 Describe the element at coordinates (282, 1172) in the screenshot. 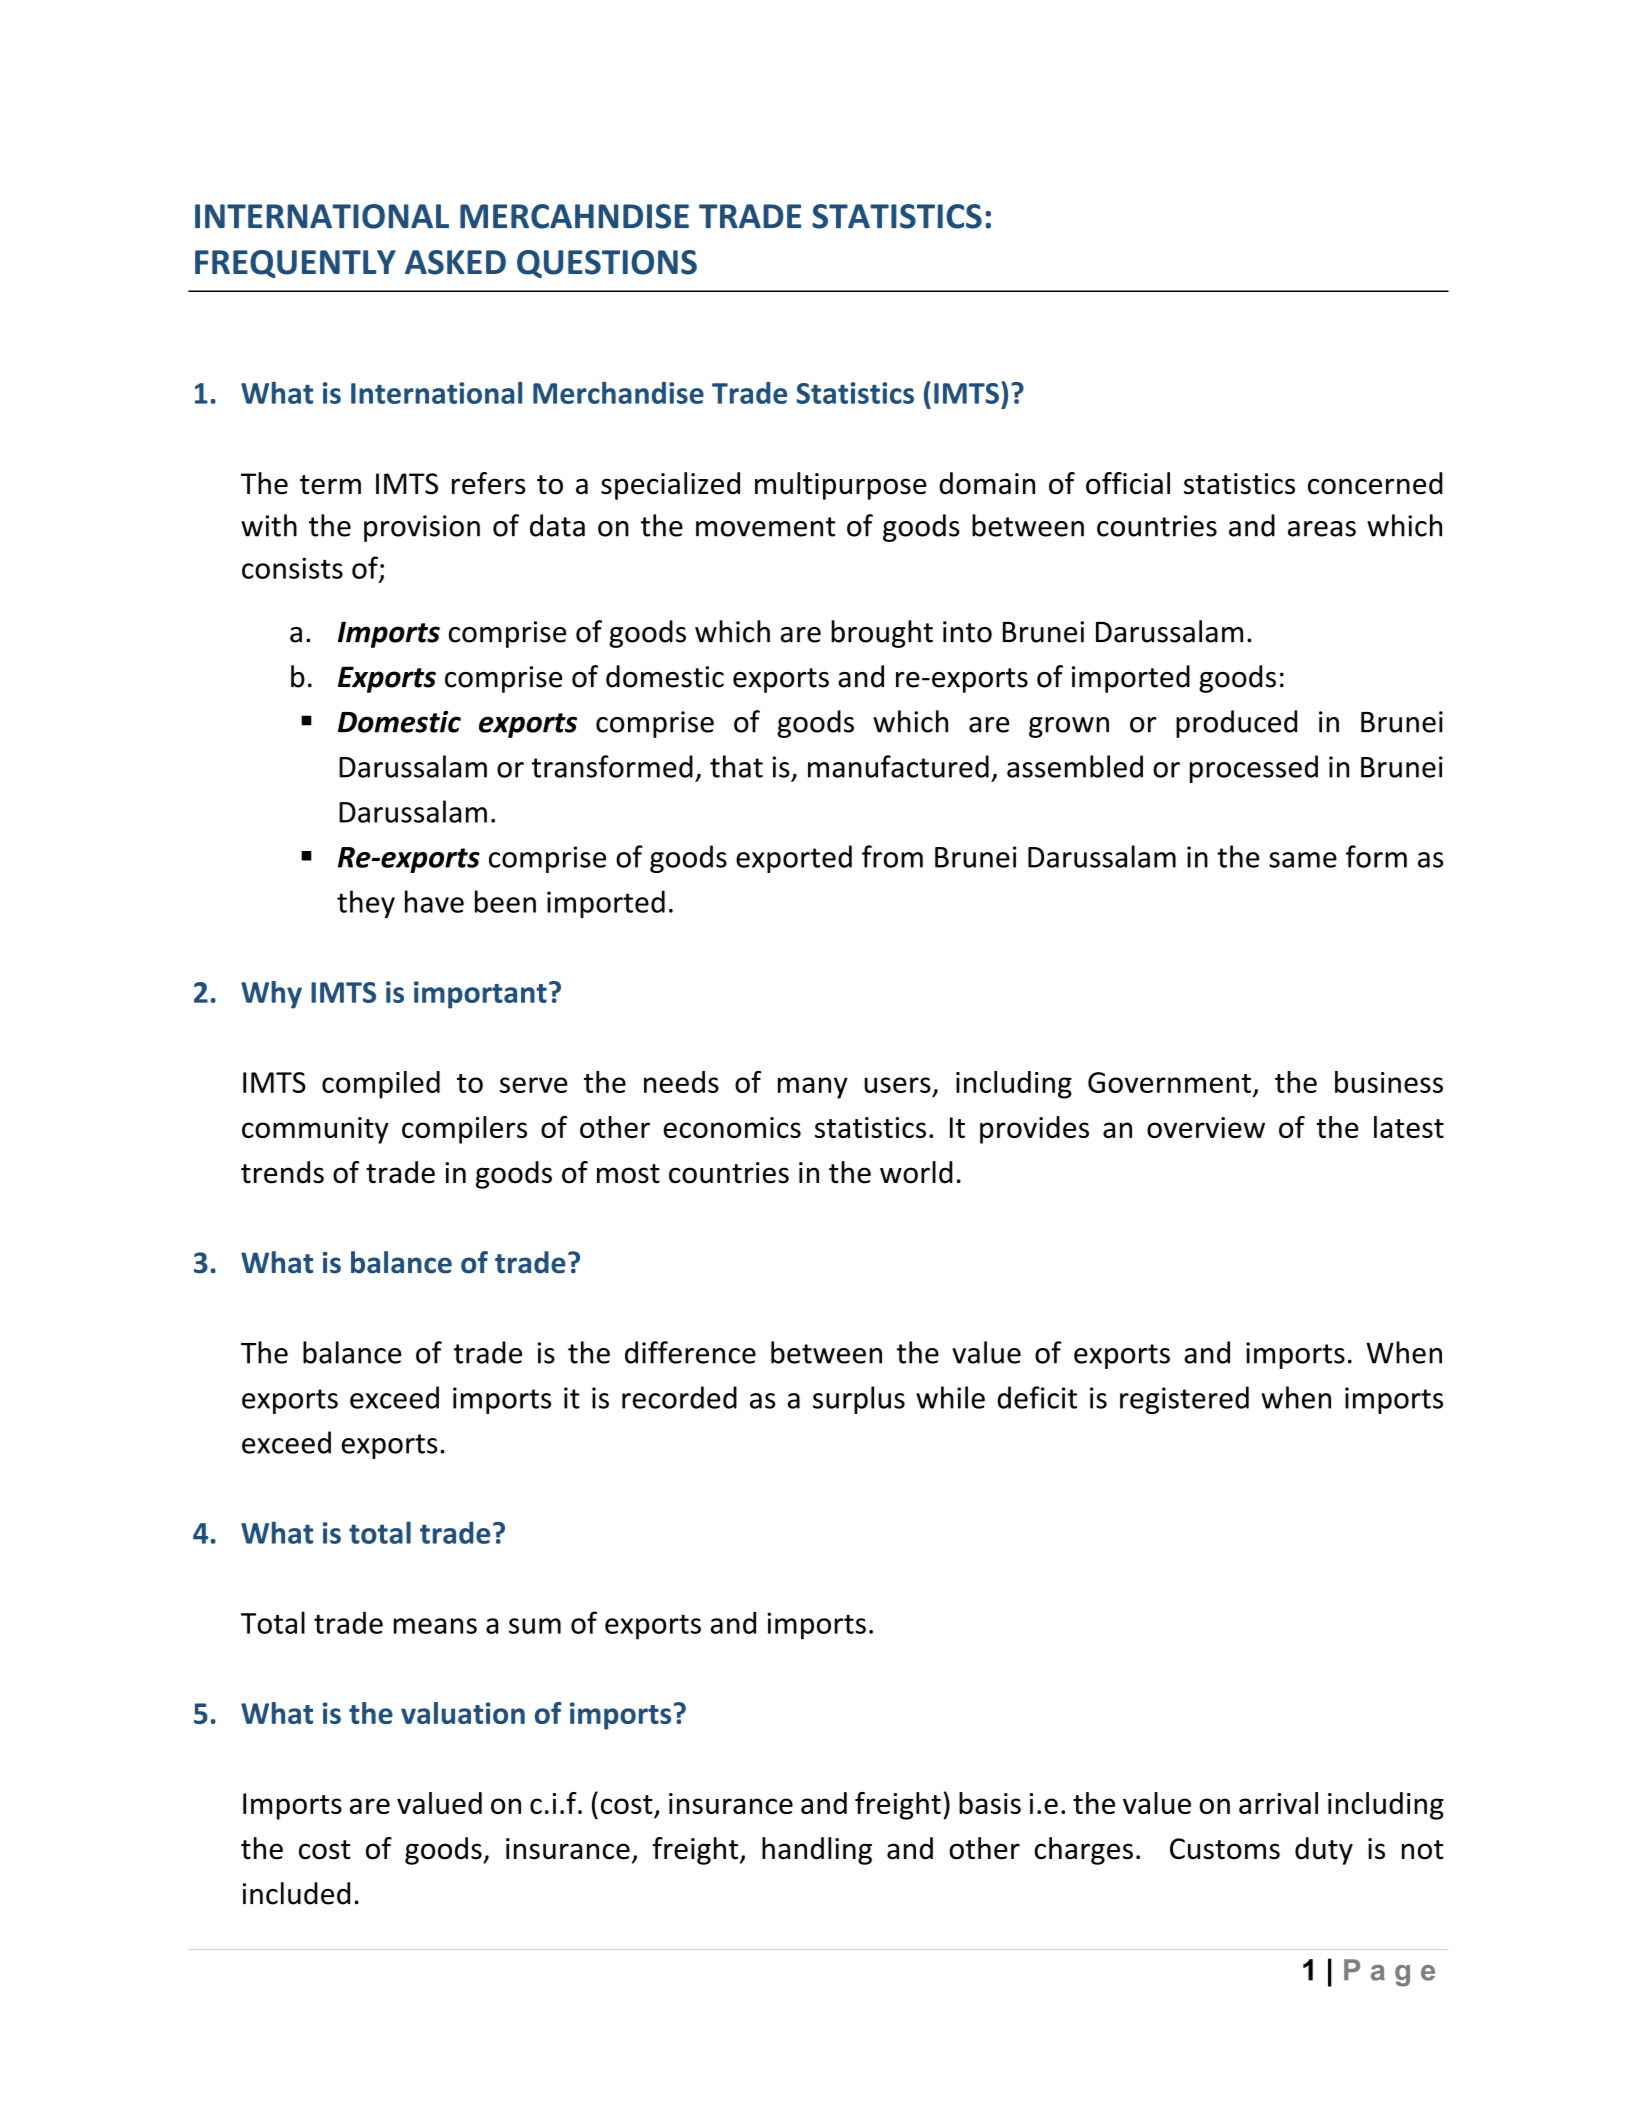

I see `trends` at that location.
